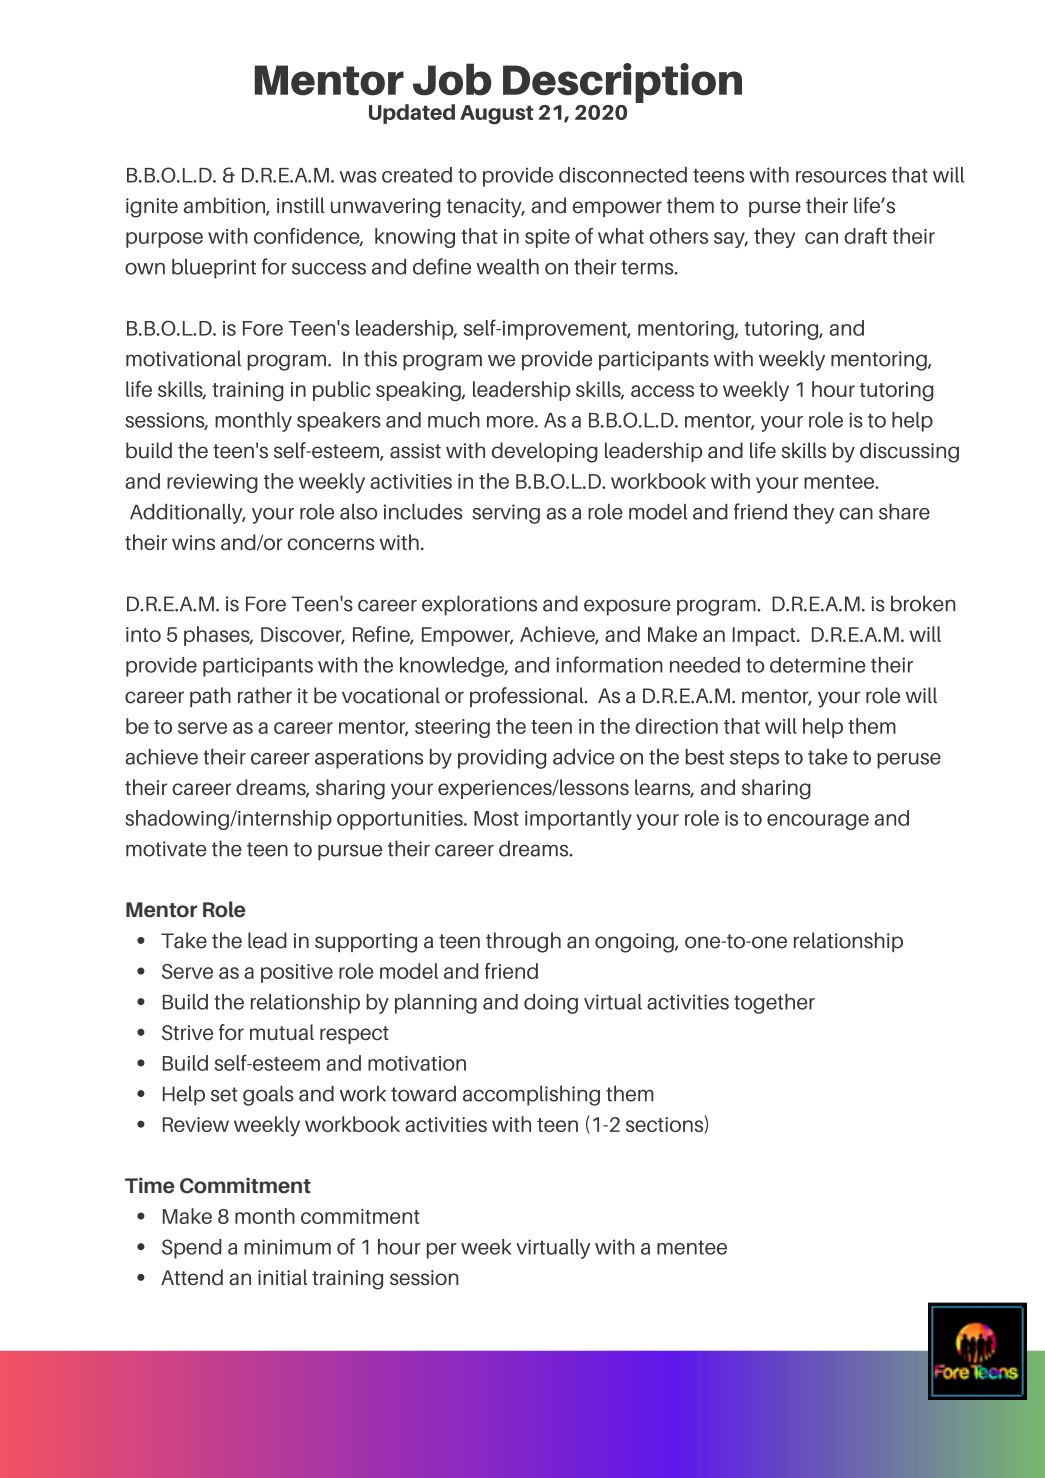 Image resolution: width=1045 pixels, height=1478 pixels. I want to click on determine, so click(818, 665).
